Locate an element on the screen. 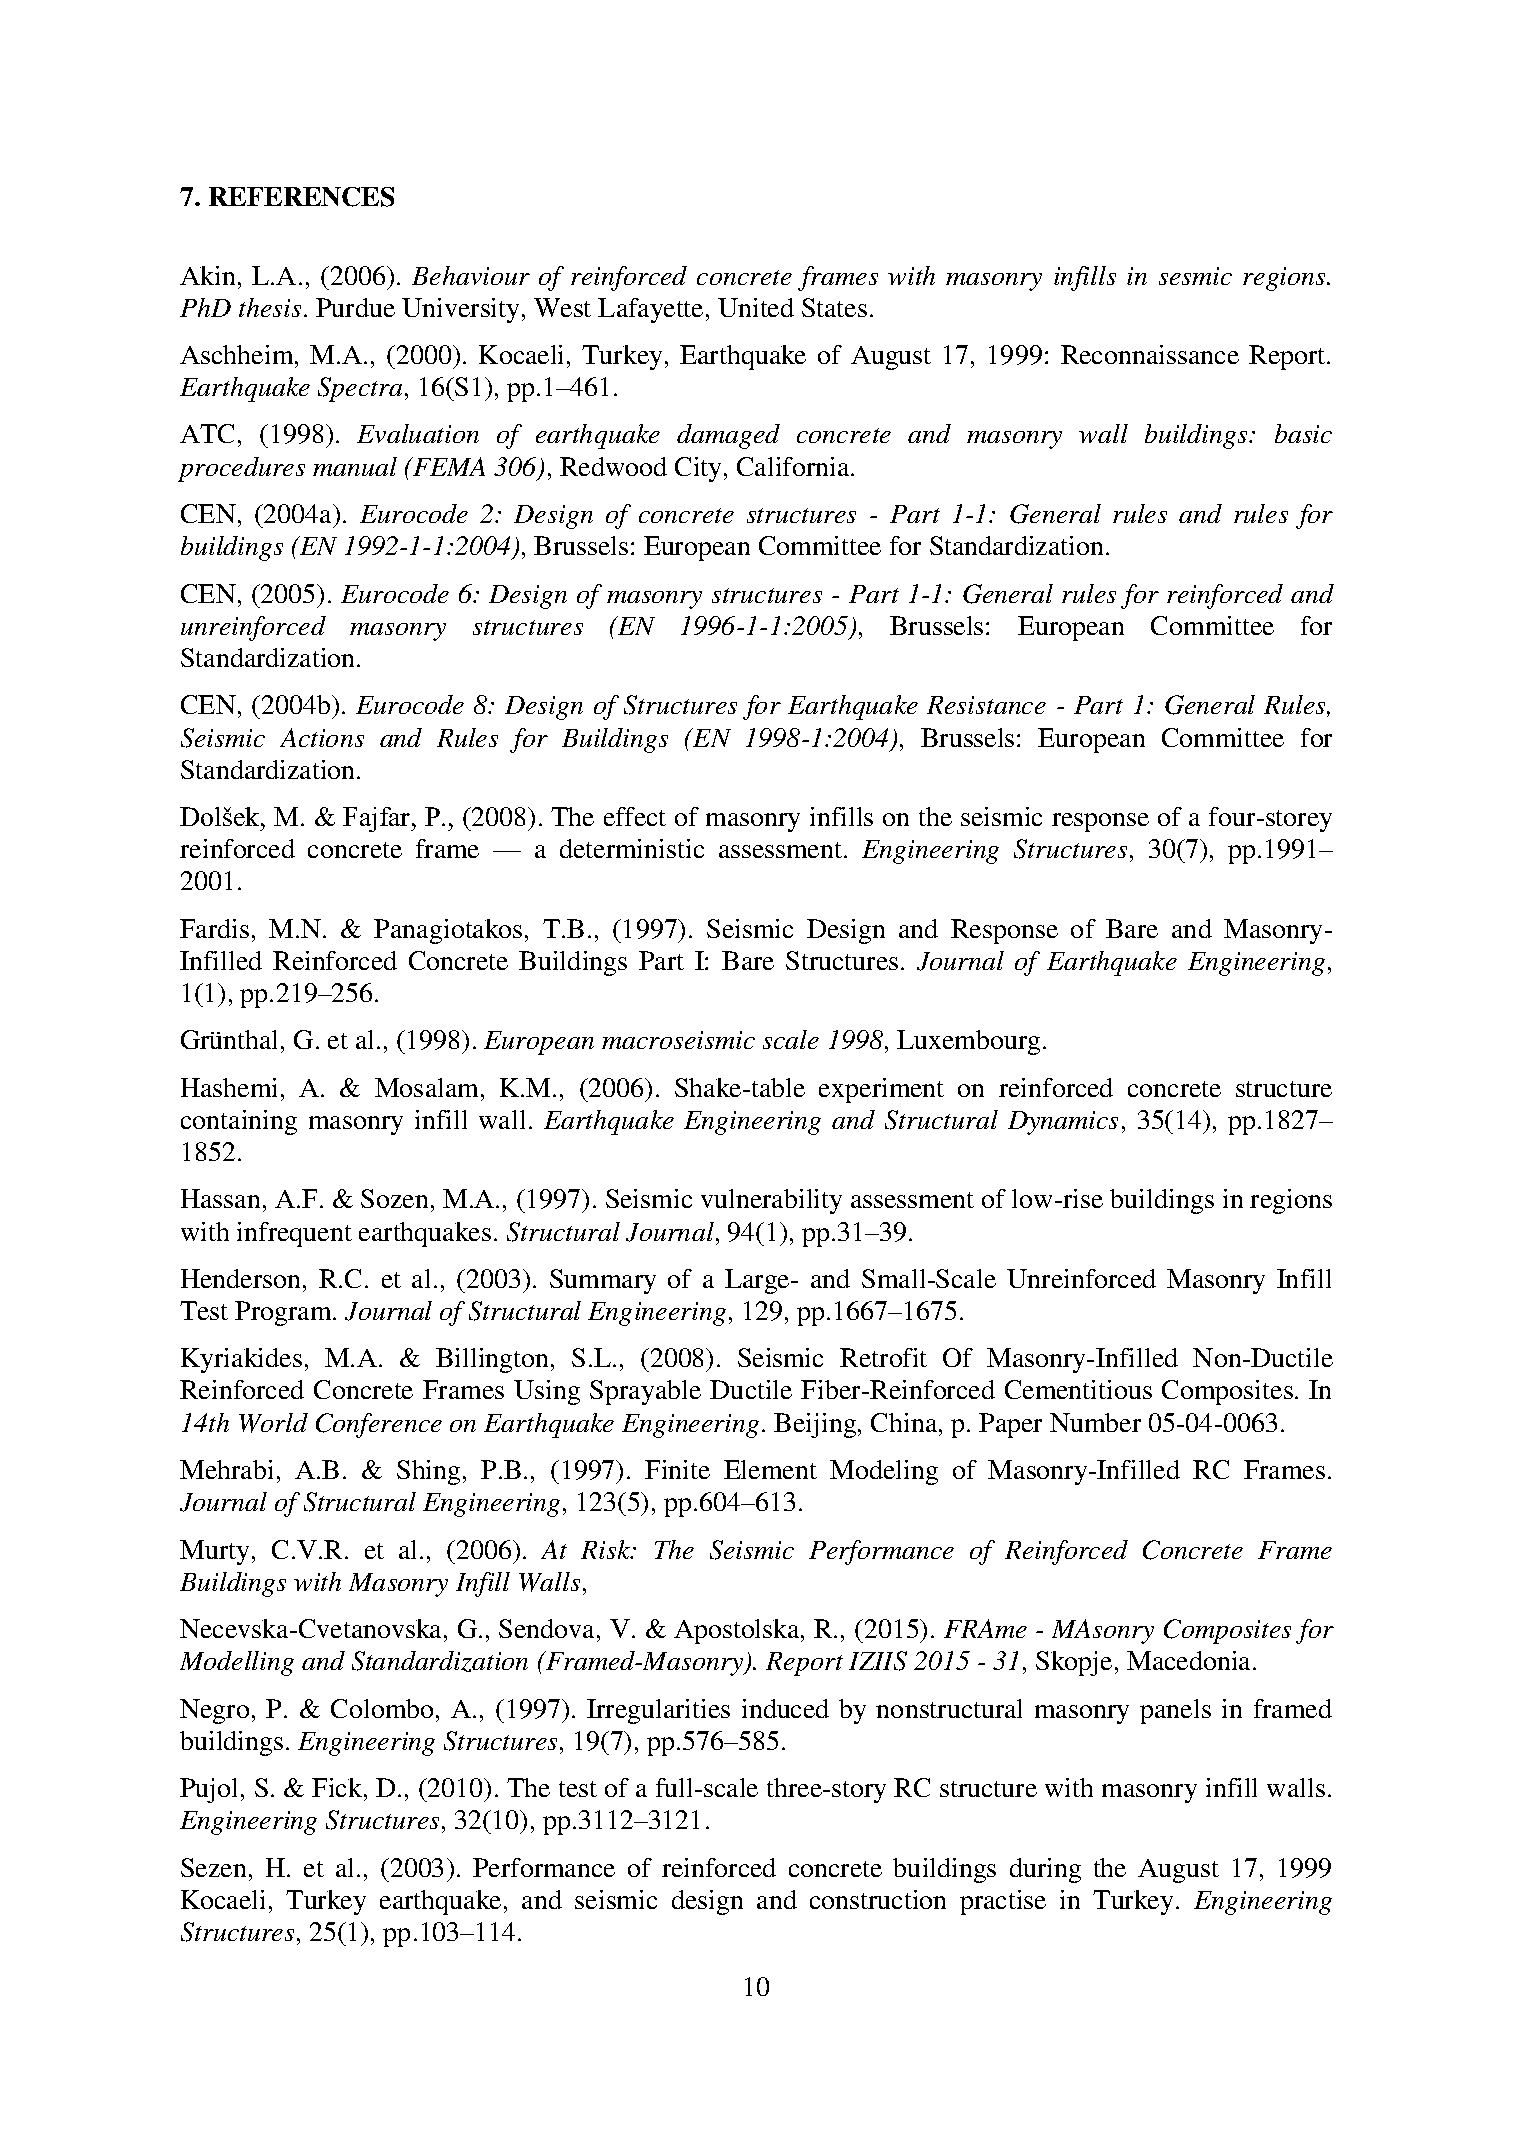 The height and width of the screenshot is (2139, 1513). Pujol is located at coordinates (208, 1790).
